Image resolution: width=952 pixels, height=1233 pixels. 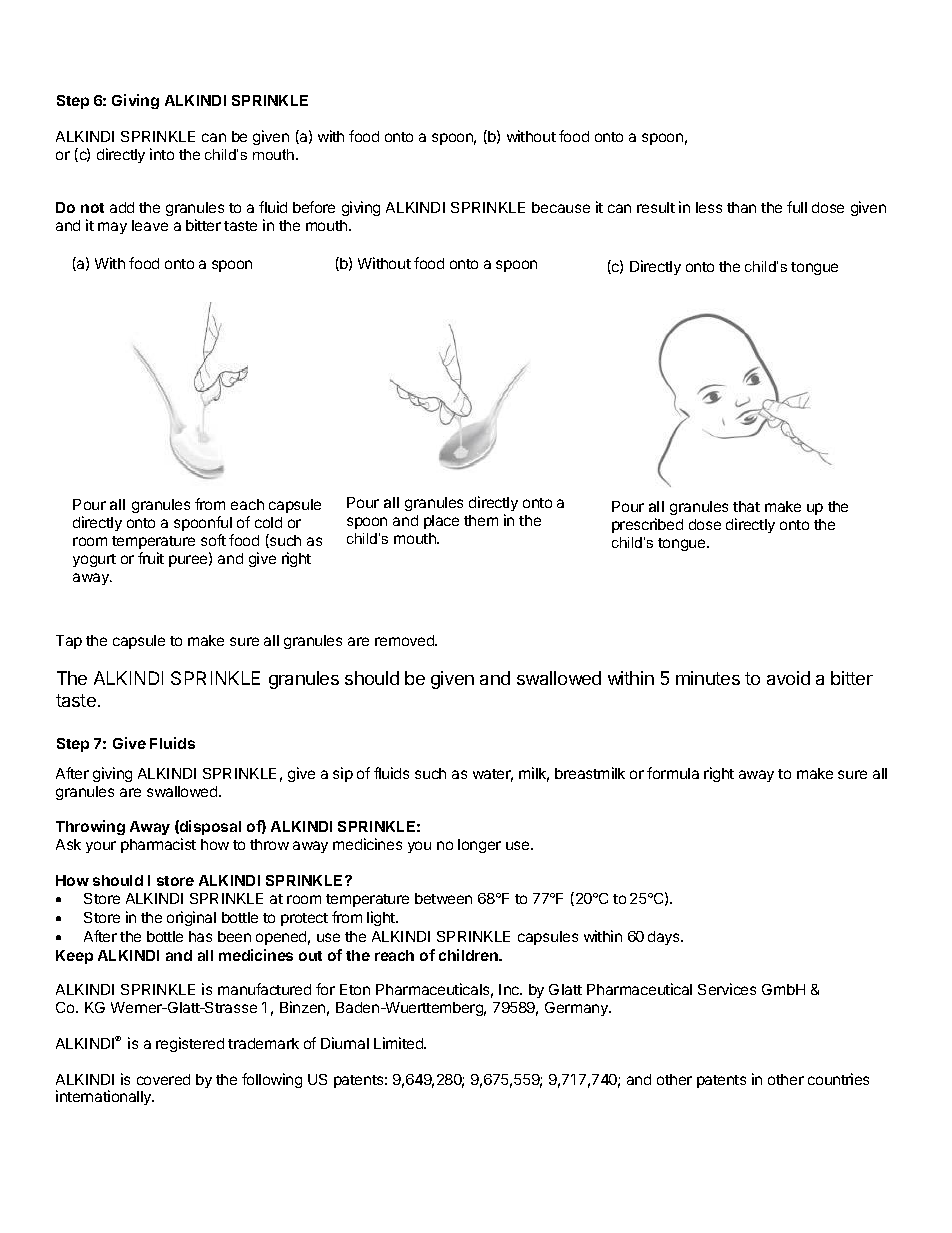 I want to click on Limited, so click(x=399, y=1043).
